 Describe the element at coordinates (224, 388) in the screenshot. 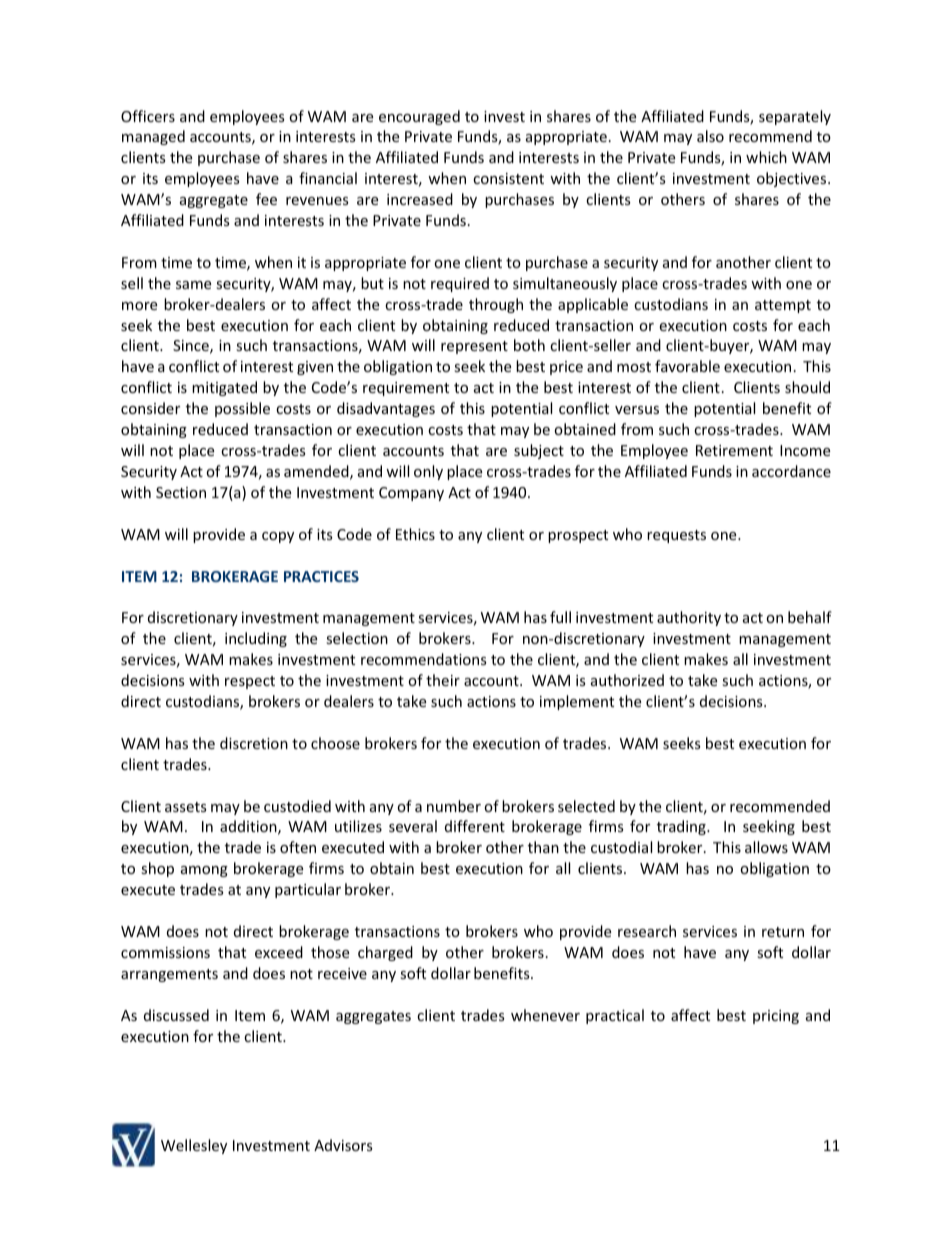

I see `mitigated` at that location.
